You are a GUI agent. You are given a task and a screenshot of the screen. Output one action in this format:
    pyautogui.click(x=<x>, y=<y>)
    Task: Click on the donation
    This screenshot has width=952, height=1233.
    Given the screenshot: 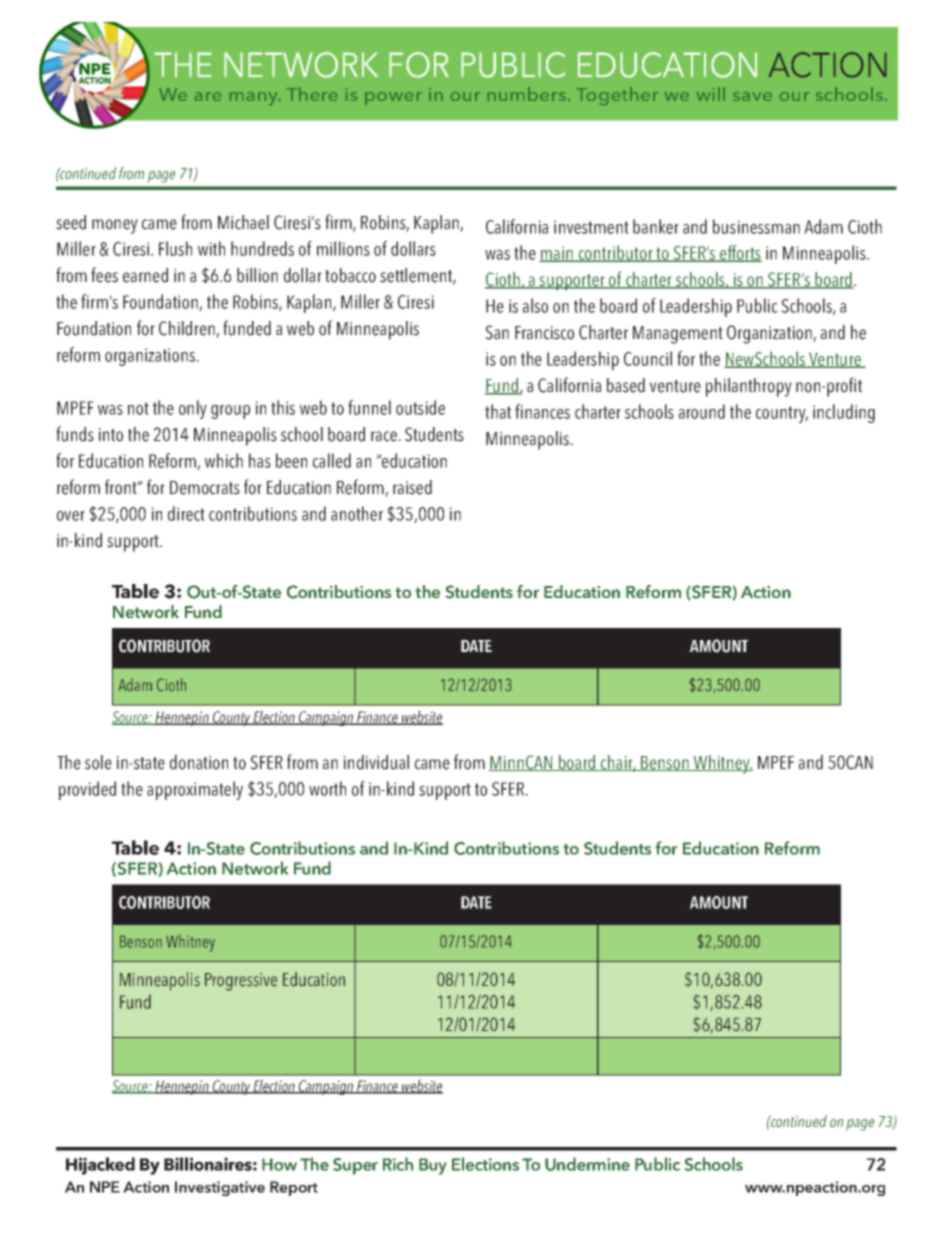 What is the action you would take?
    pyautogui.click(x=199, y=762)
